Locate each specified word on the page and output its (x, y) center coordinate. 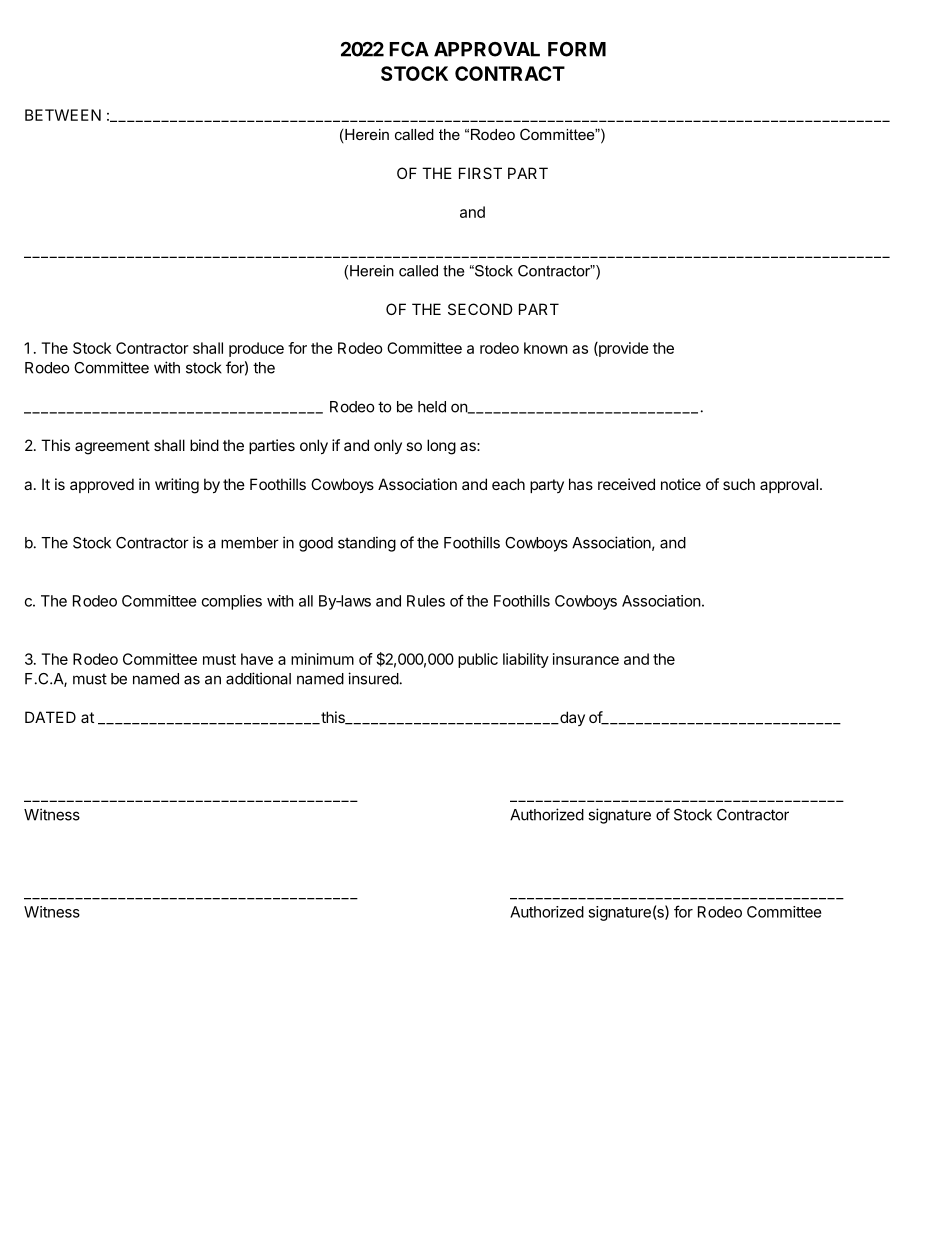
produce (256, 349)
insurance (586, 659)
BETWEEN (63, 115)
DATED (50, 717)
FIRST (480, 173)
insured (373, 678)
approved (102, 485)
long (441, 447)
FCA (409, 49)
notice (681, 484)
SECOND (480, 309)
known (546, 348)
